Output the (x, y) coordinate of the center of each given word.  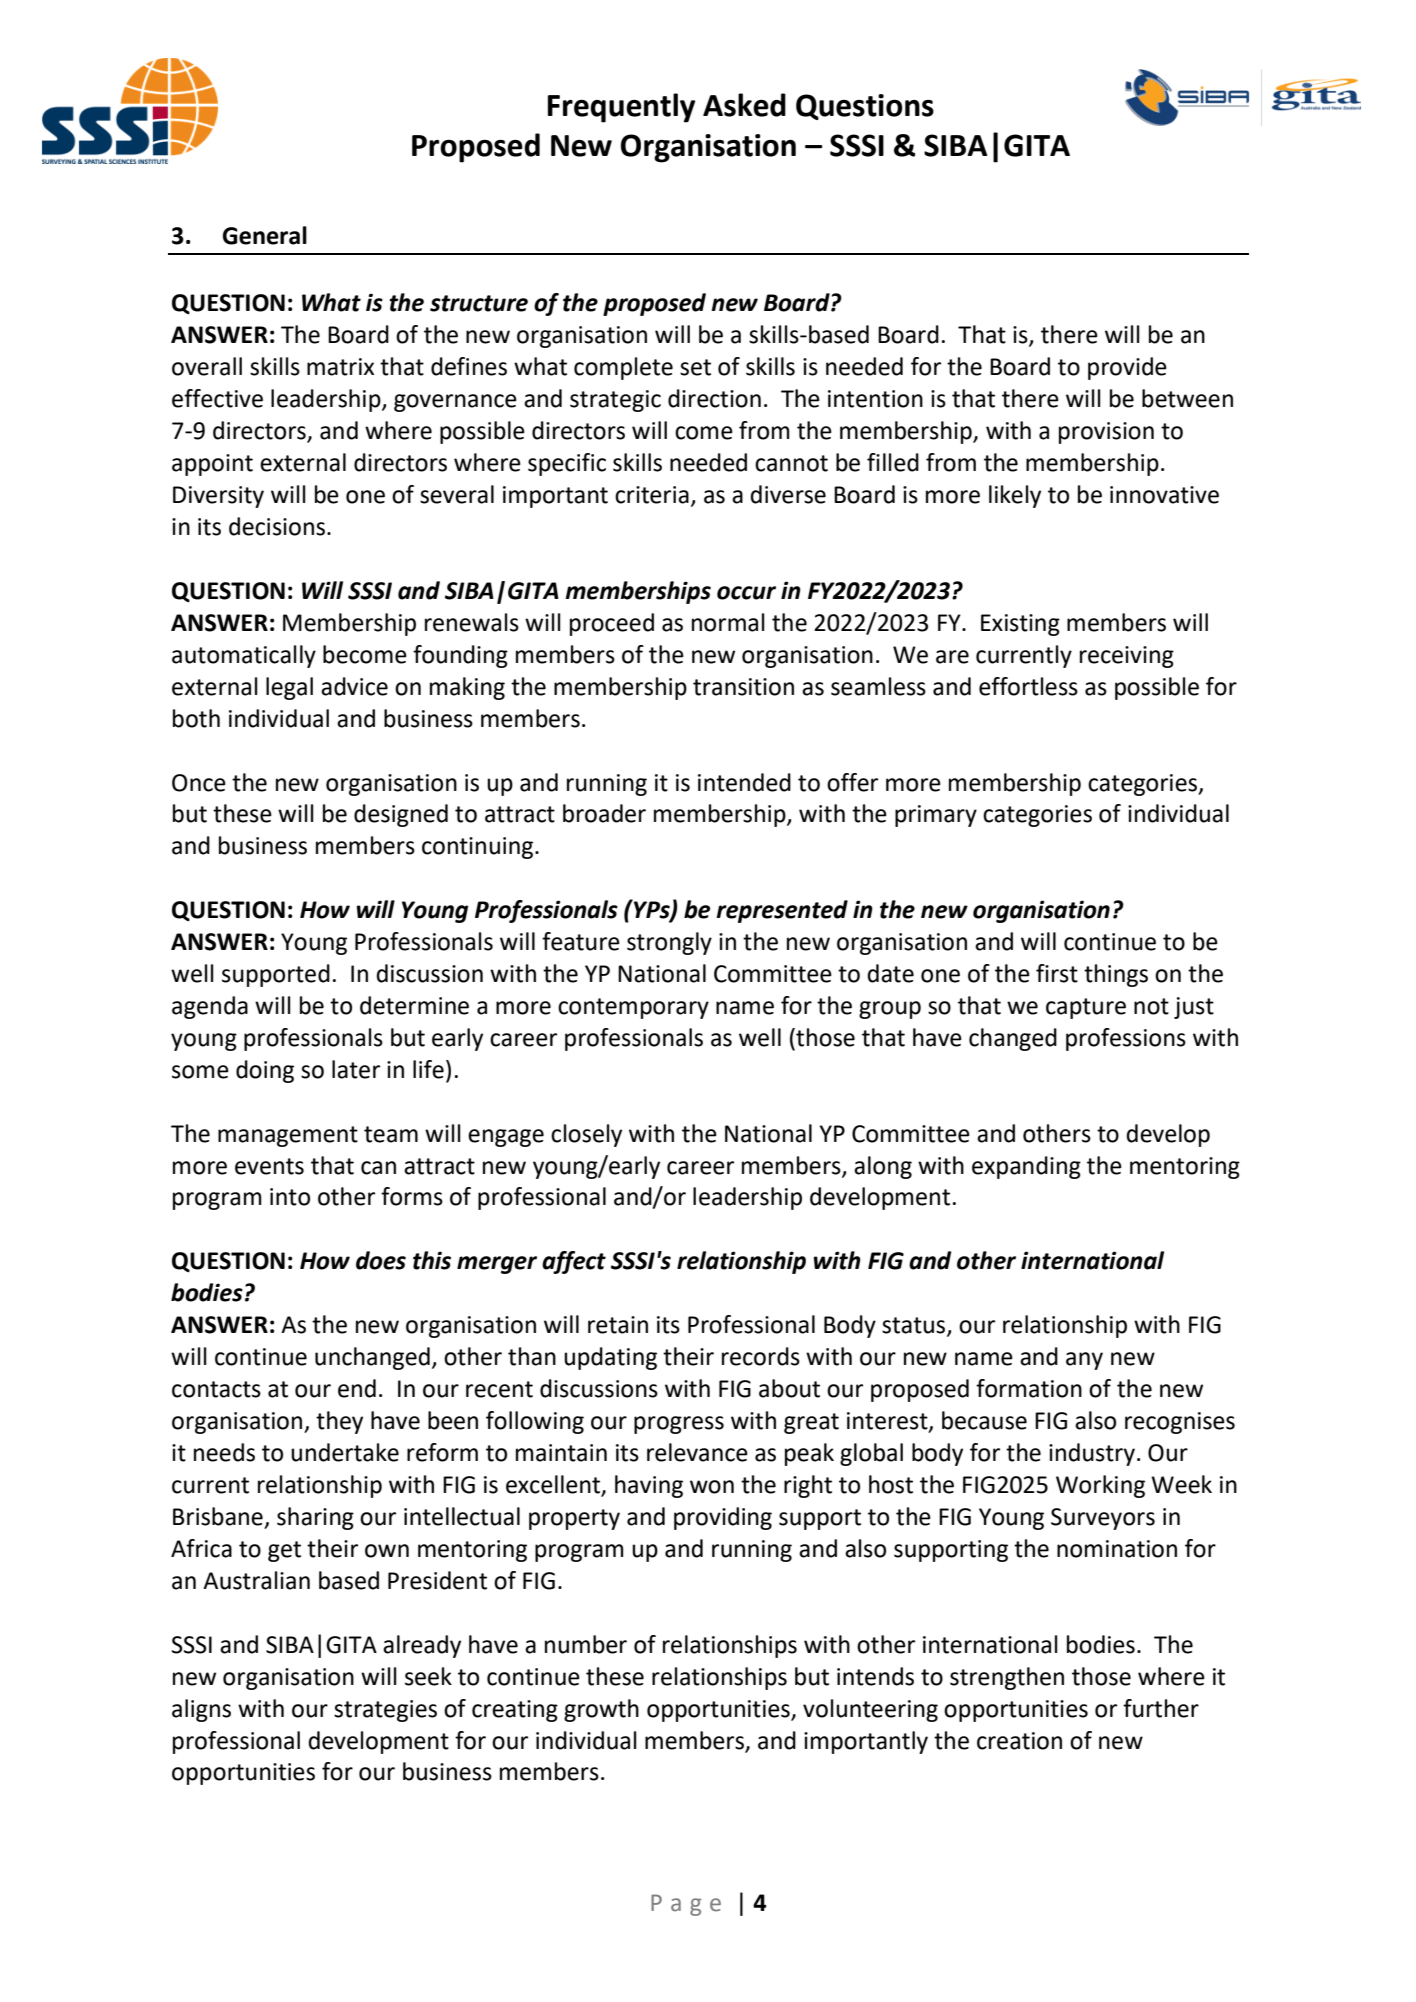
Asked (744, 105)
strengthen (1007, 1678)
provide (1127, 368)
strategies (385, 1711)
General (265, 235)
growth (601, 1710)
